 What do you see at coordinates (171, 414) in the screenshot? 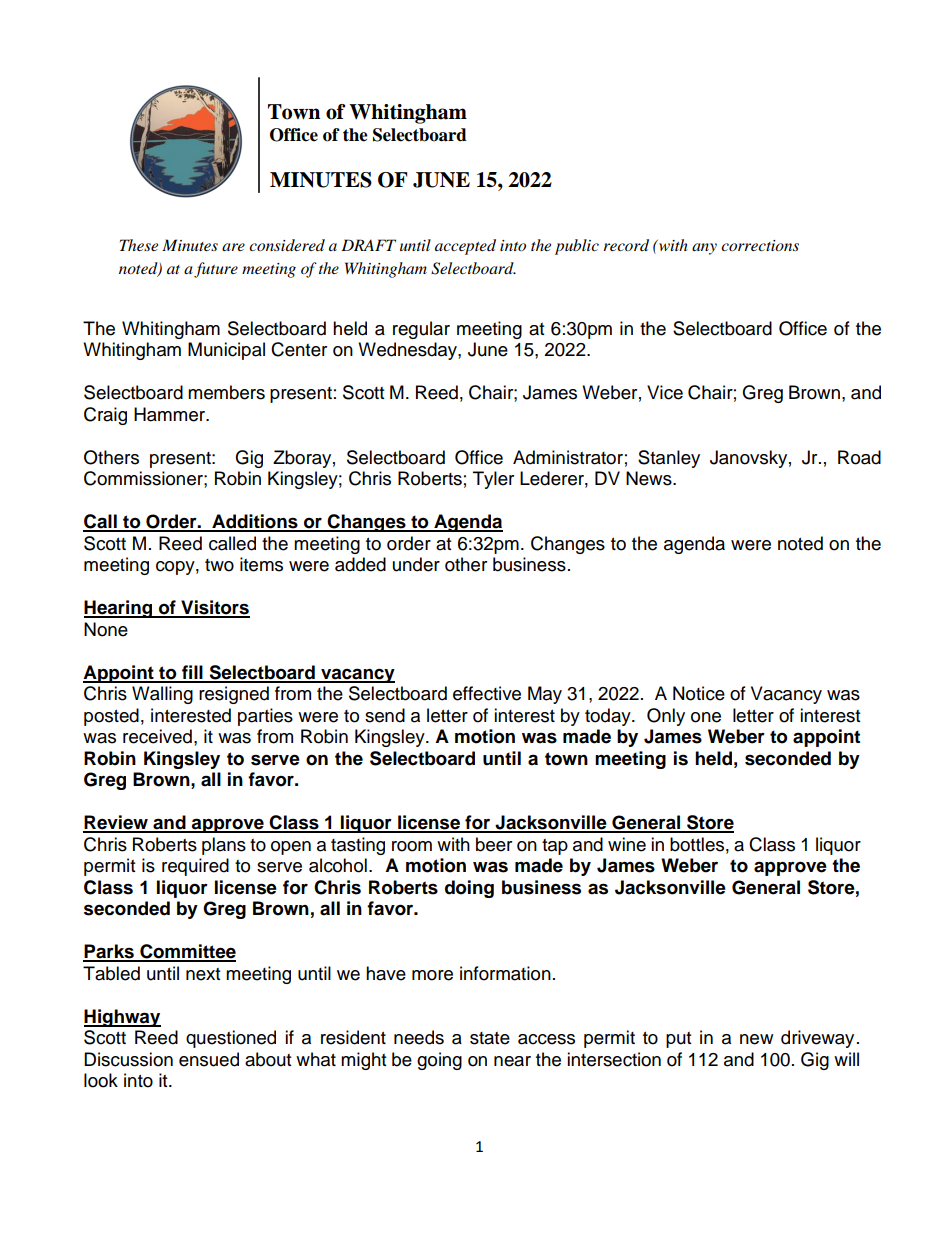
I see `Hammer` at bounding box center [171, 414].
